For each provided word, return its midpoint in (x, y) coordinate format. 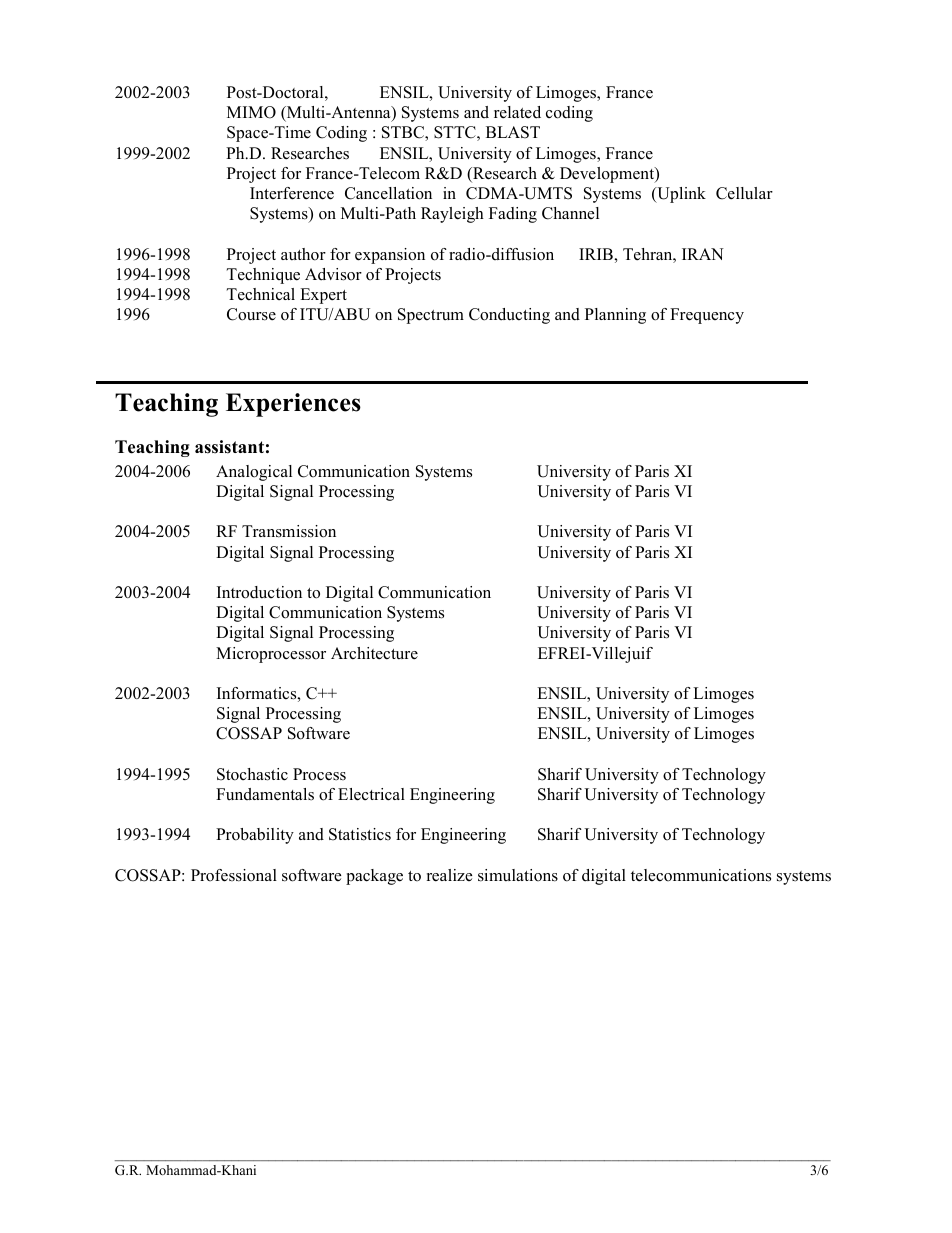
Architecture (374, 653)
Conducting (509, 316)
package (374, 877)
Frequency (707, 316)
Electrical (371, 794)
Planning (615, 316)
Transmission (289, 531)
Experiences (293, 405)
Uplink (680, 195)
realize (449, 875)
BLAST (513, 132)
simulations (518, 875)
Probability (255, 836)
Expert (323, 296)
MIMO (251, 112)
